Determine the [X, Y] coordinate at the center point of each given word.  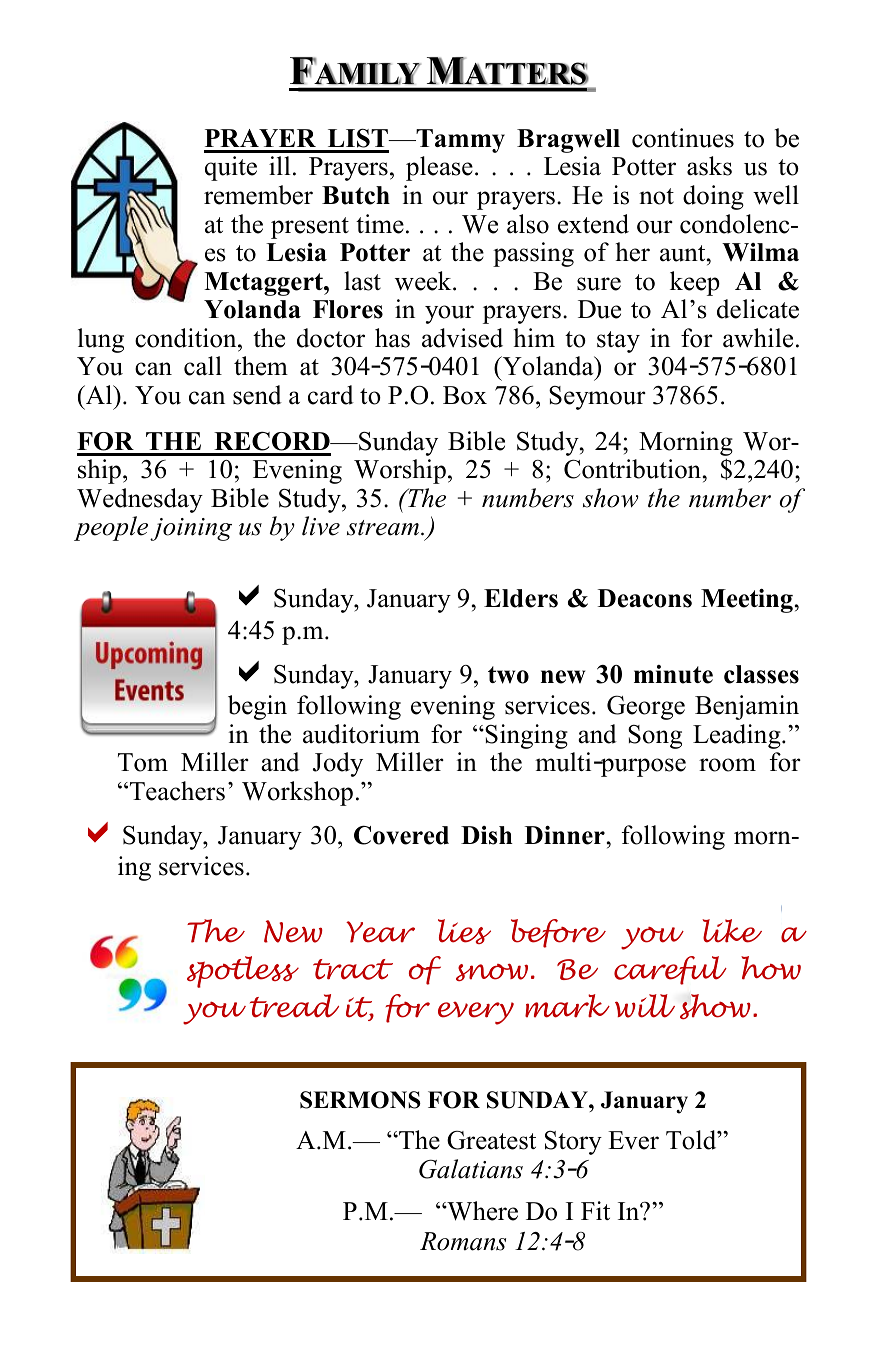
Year [380, 932]
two [508, 675]
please [439, 168]
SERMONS [360, 1100]
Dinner [565, 835]
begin [257, 707]
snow [492, 972]
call [203, 366]
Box [465, 395]
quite [231, 168]
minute [673, 674]
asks [709, 166]
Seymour [597, 398]
